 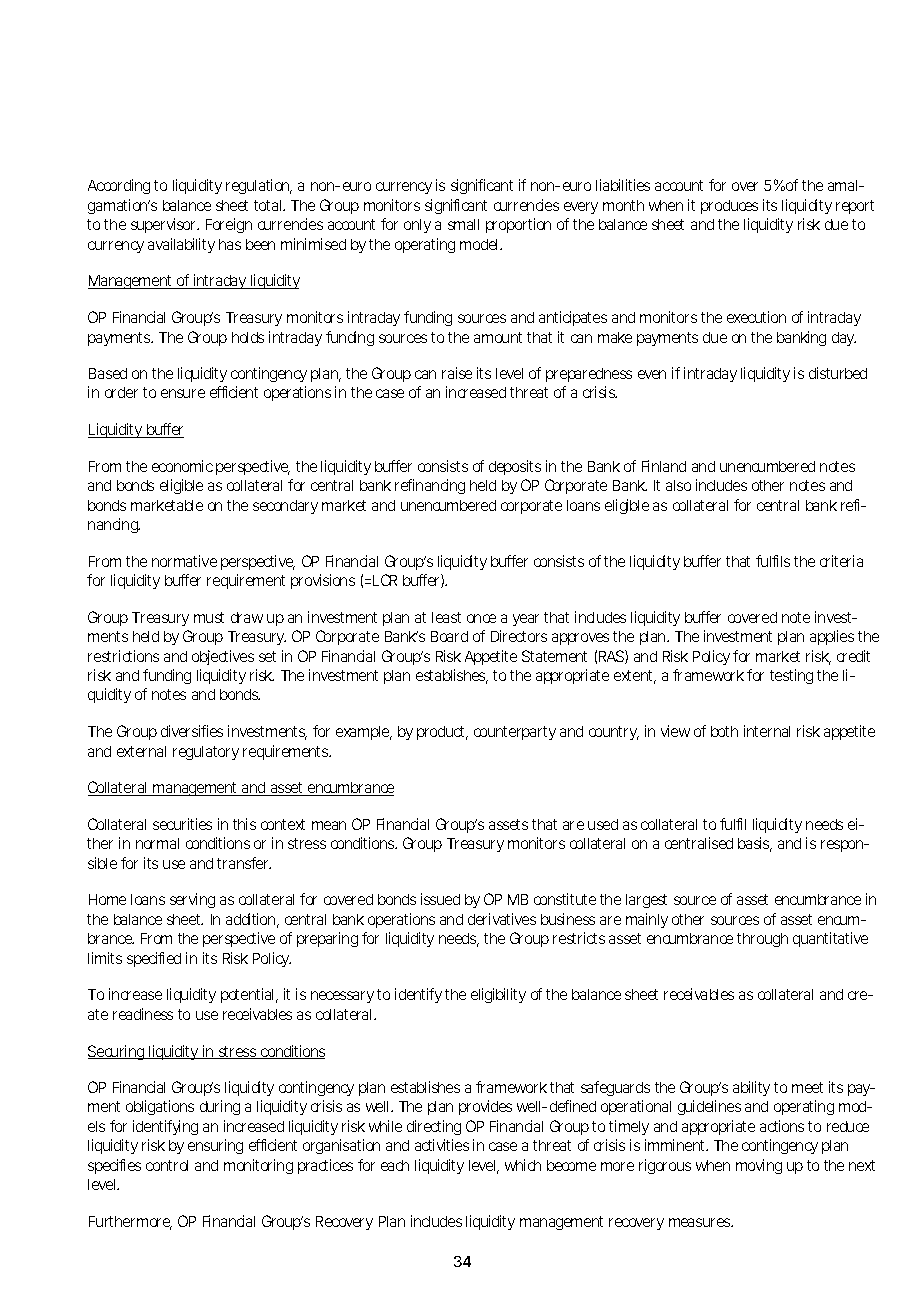 I want to click on issued, so click(x=440, y=899).
